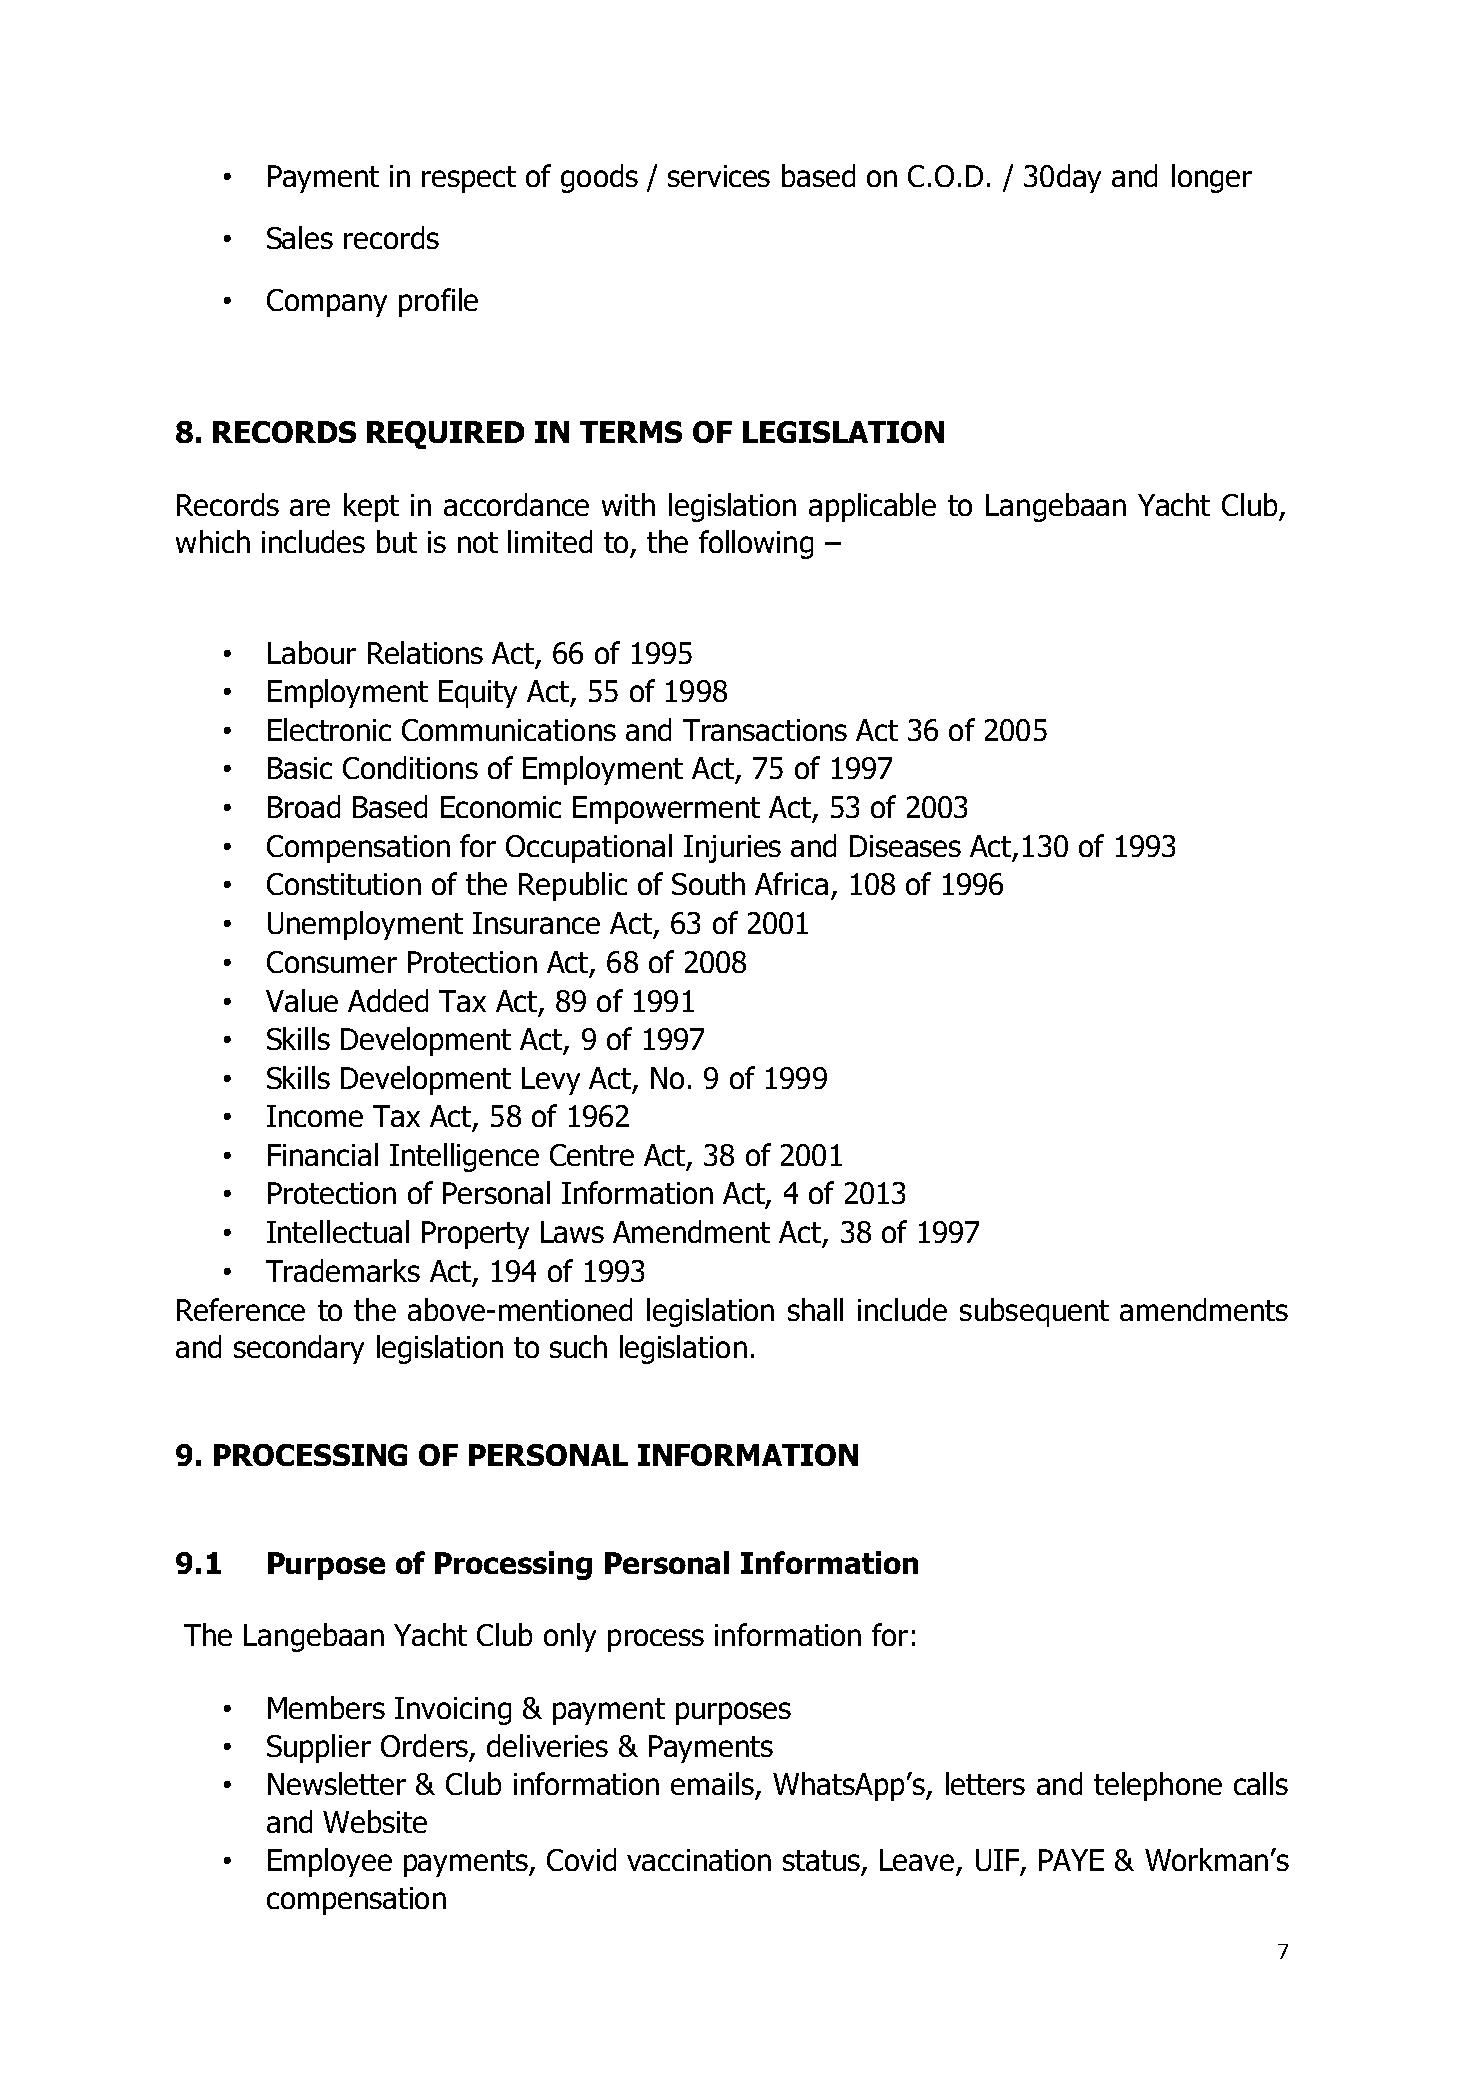 The height and width of the document is (2075, 1466). Describe the element at coordinates (1034, 1312) in the document. I see `subsequent` at that location.
